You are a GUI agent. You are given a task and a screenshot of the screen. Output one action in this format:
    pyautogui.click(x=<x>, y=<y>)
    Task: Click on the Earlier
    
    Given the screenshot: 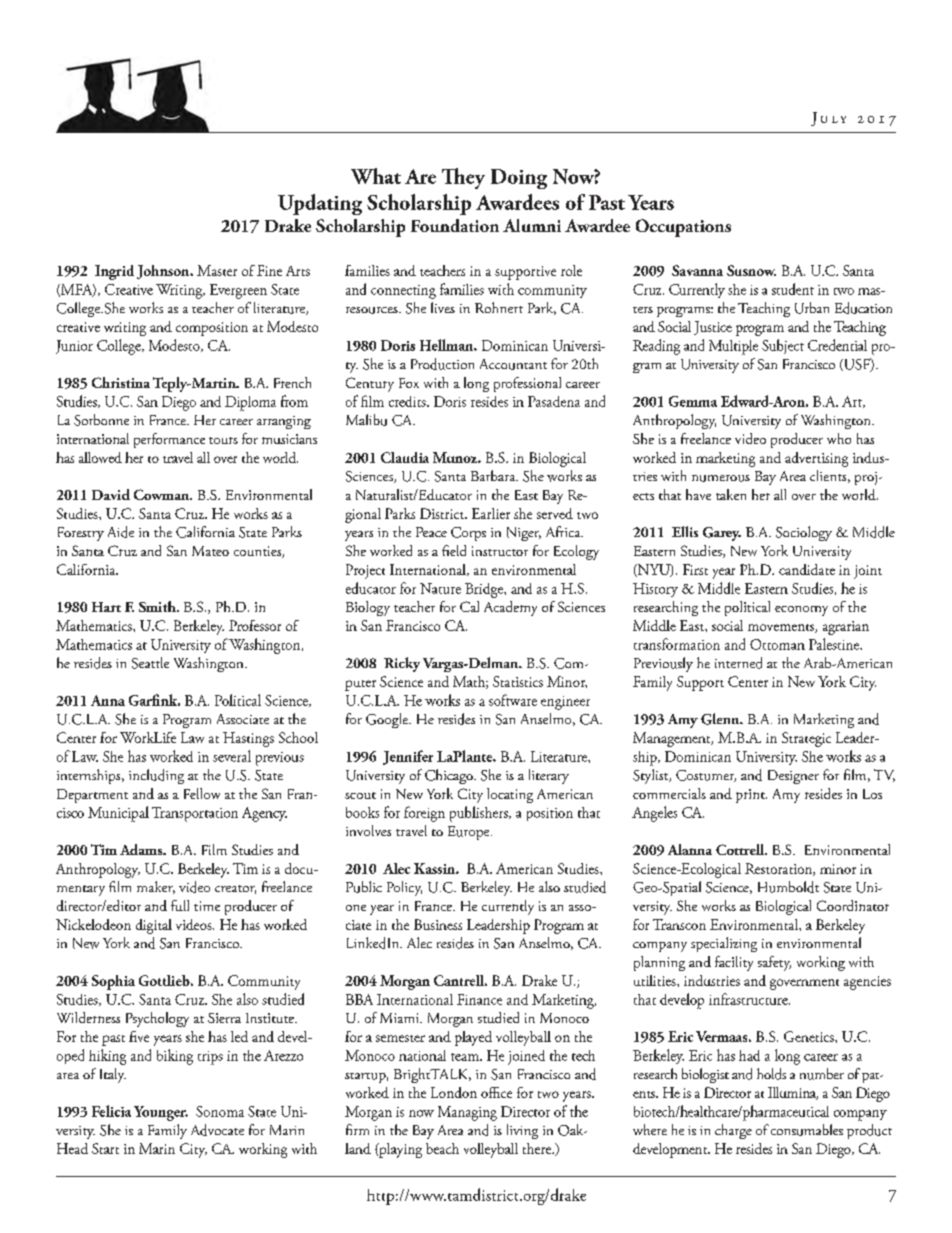 What is the action you would take?
    pyautogui.click(x=491, y=513)
